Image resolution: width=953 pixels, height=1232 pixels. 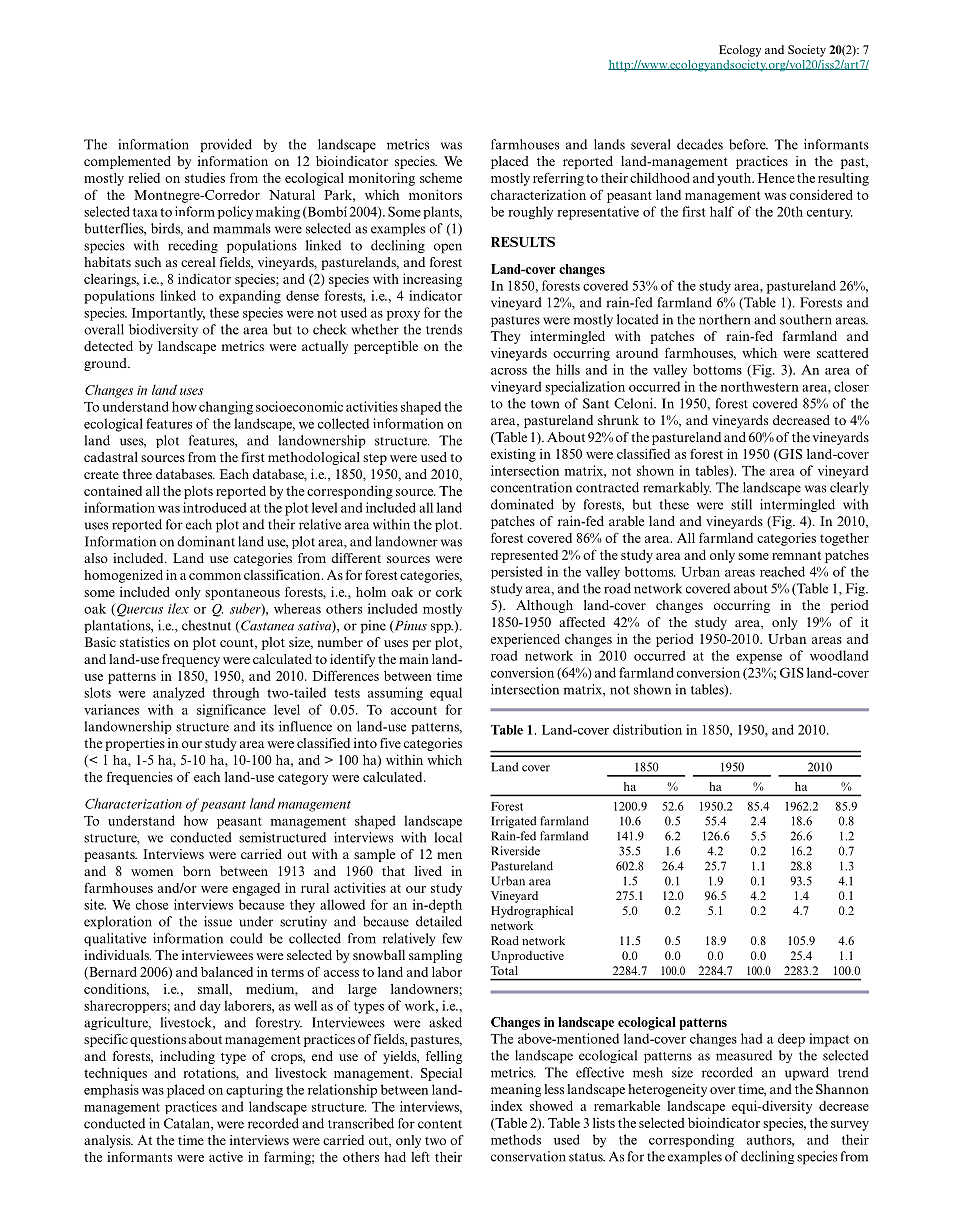 I want to click on spp, so click(x=442, y=628).
